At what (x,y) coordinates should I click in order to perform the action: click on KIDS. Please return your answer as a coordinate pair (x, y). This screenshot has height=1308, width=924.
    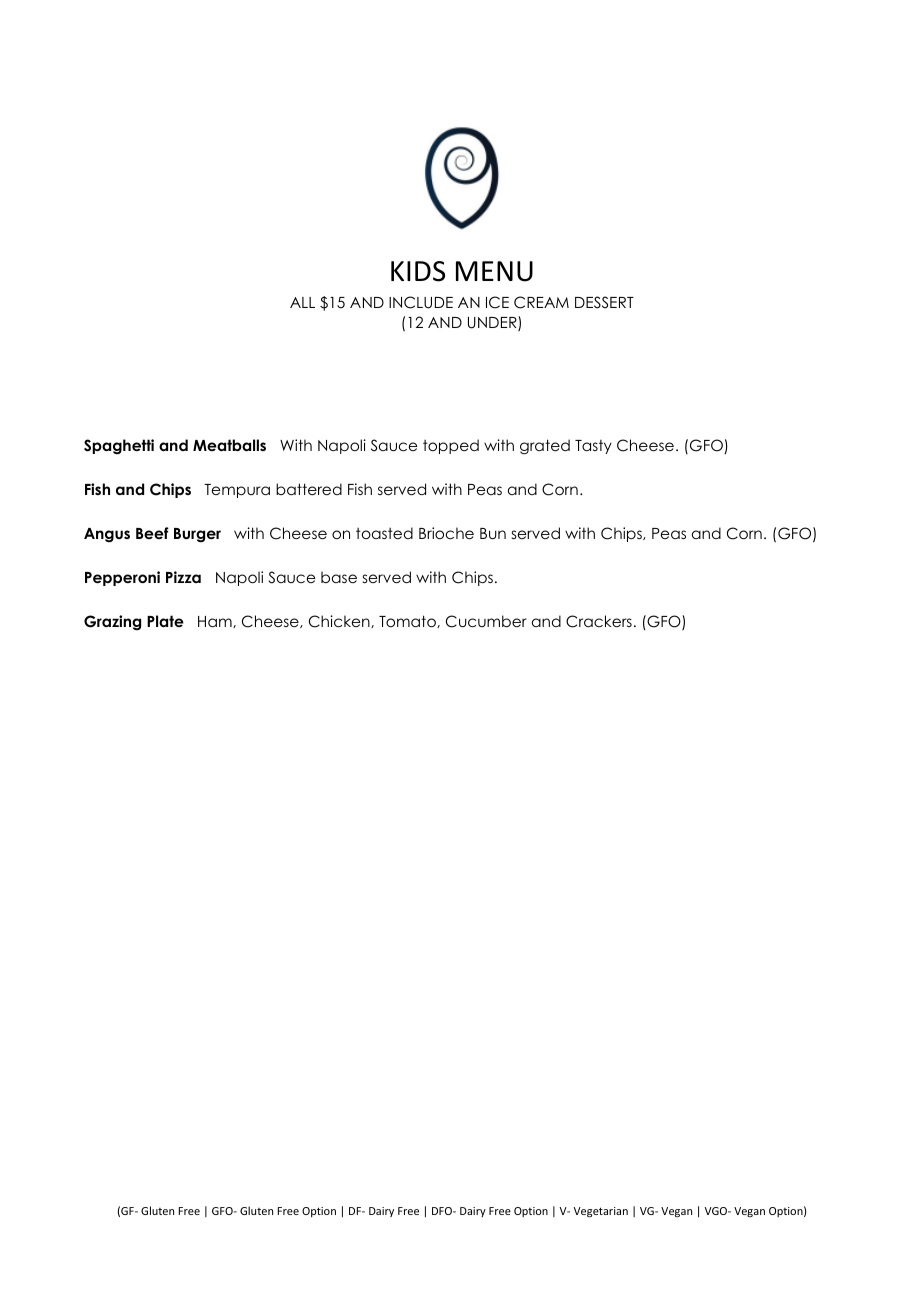
    Looking at the image, I should click on (418, 271).
